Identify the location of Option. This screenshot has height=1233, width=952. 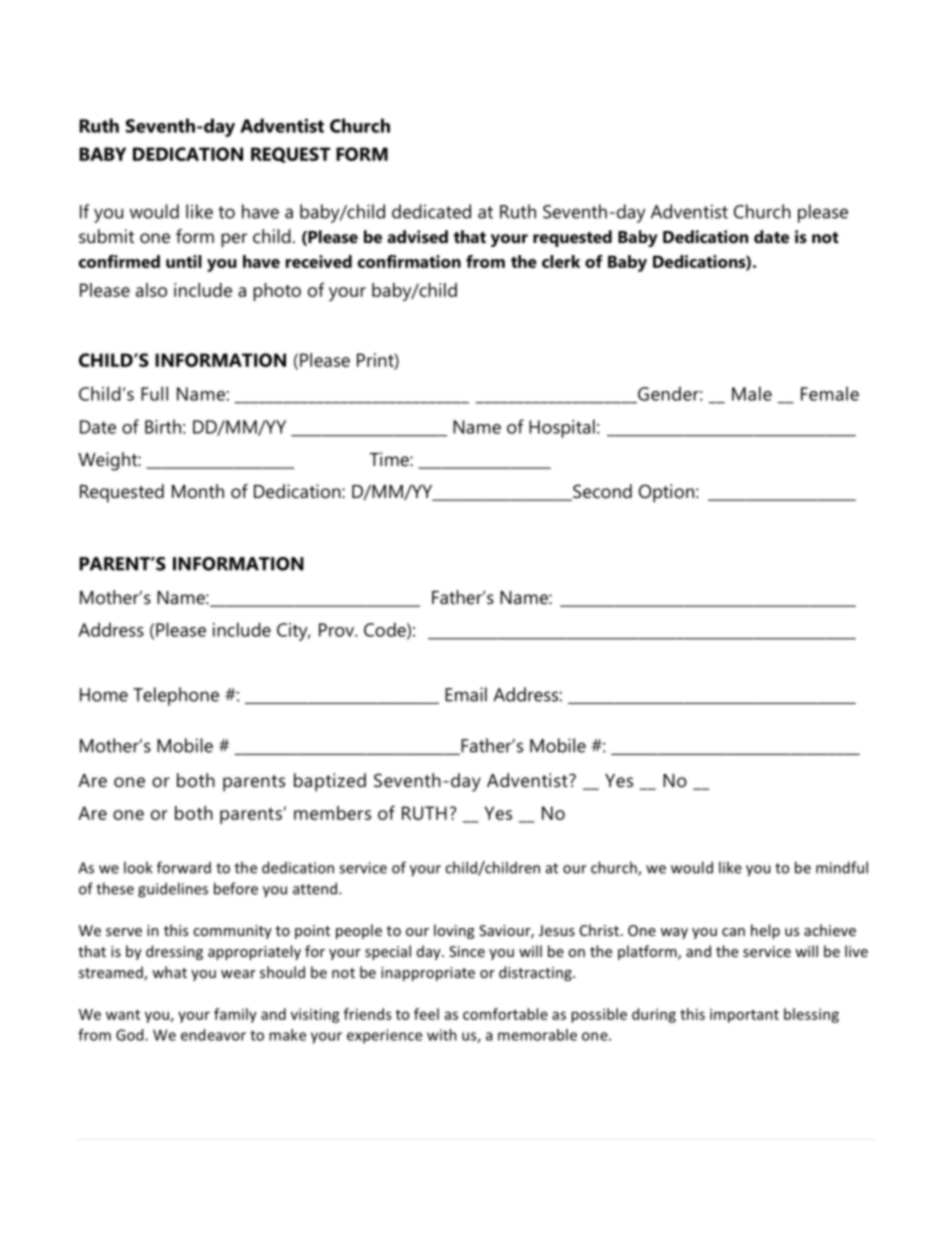
(666, 493).
